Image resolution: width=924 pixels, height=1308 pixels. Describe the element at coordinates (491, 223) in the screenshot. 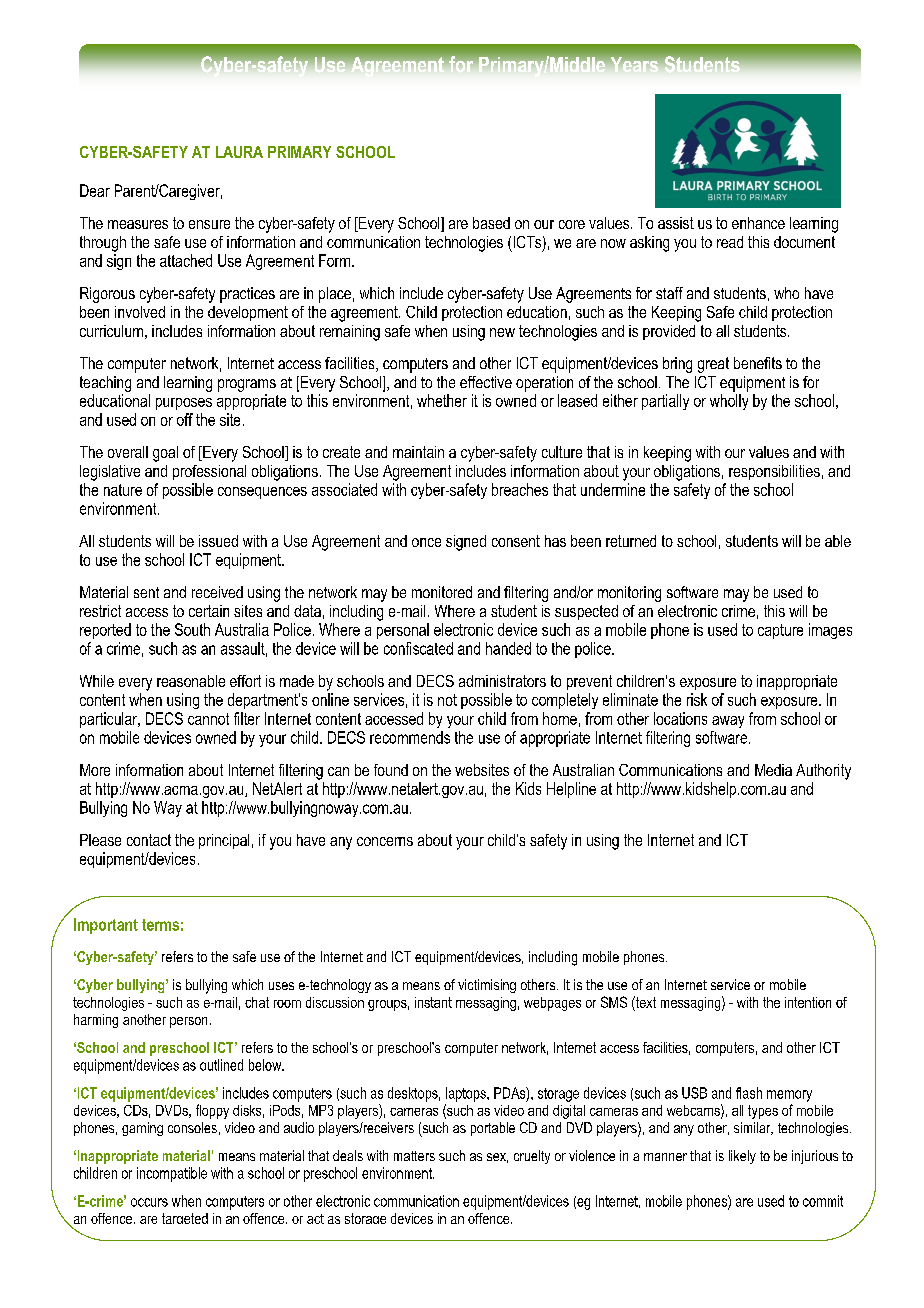

I see `based` at that location.
